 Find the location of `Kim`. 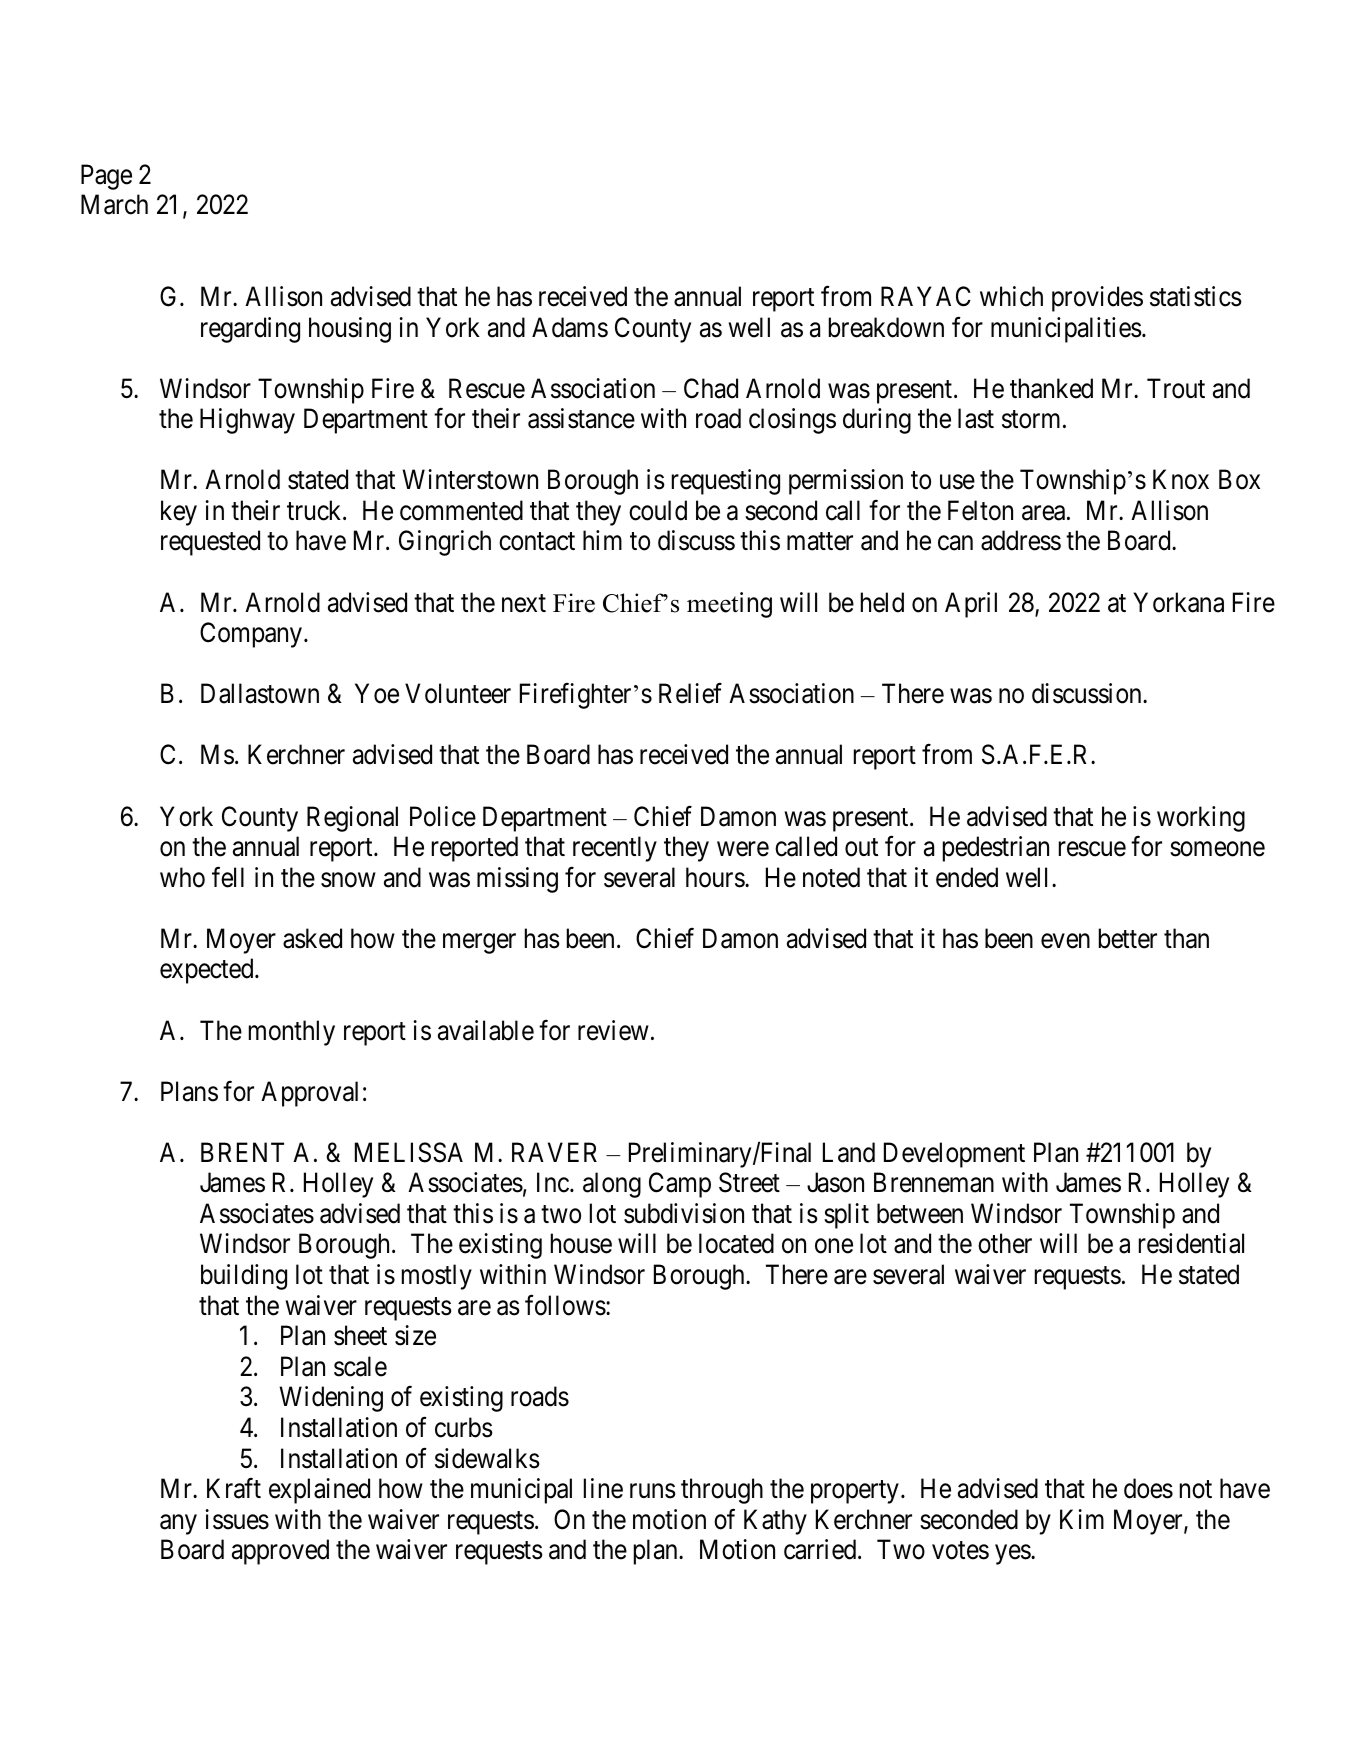

Kim is located at coordinates (1082, 1519).
